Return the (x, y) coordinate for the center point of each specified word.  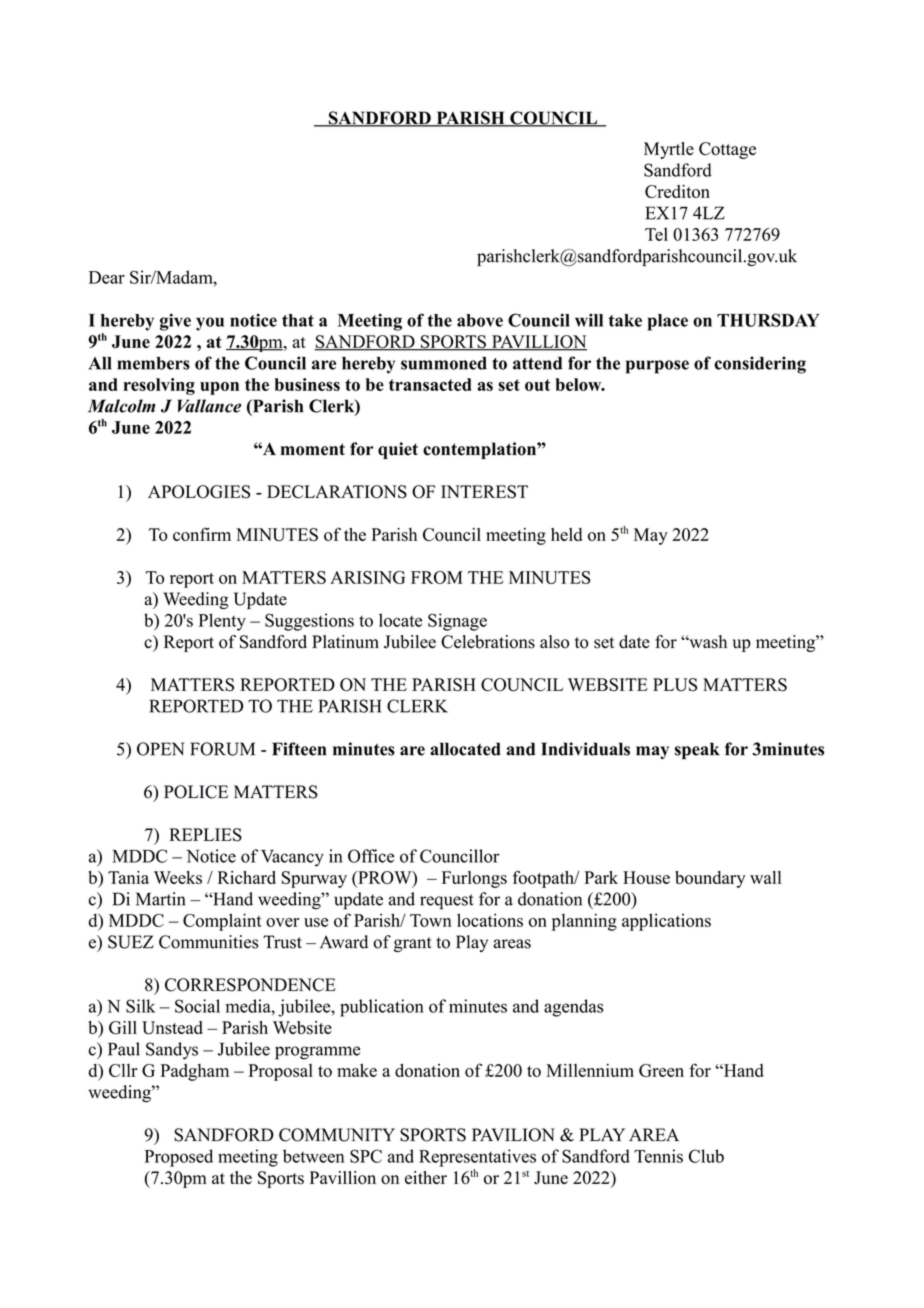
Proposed (179, 1158)
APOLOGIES (199, 492)
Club (706, 1156)
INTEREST (484, 492)
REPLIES (205, 835)
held (566, 534)
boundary (710, 879)
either (426, 1177)
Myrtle (669, 150)
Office (371, 856)
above (480, 320)
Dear (107, 277)
